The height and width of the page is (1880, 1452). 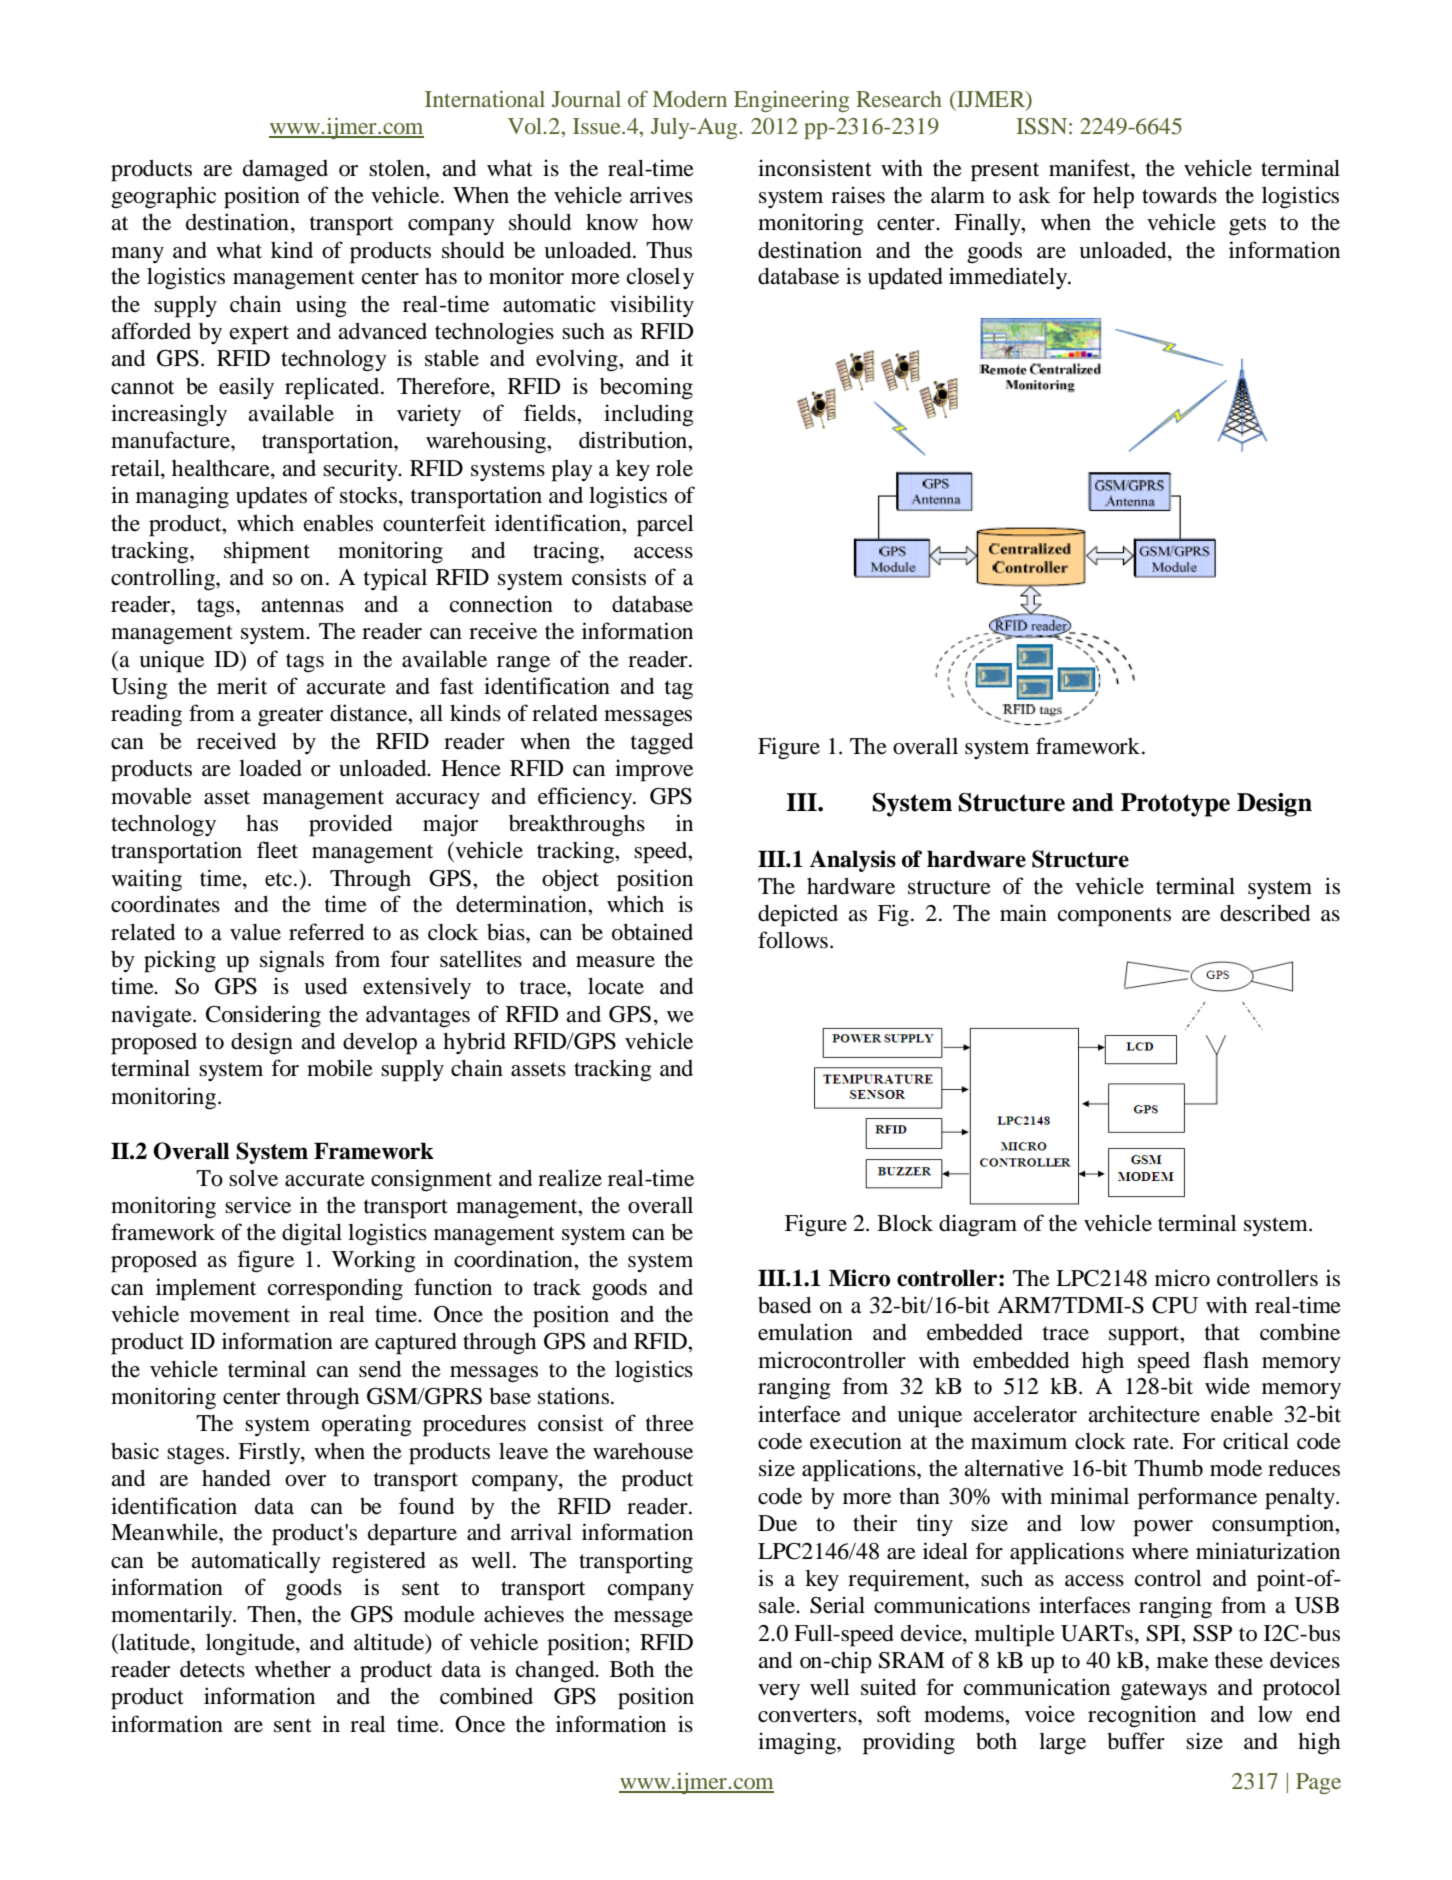 What do you see at coordinates (661, 195) in the page?
I see `arrives` at bounding box center [661, 195].
